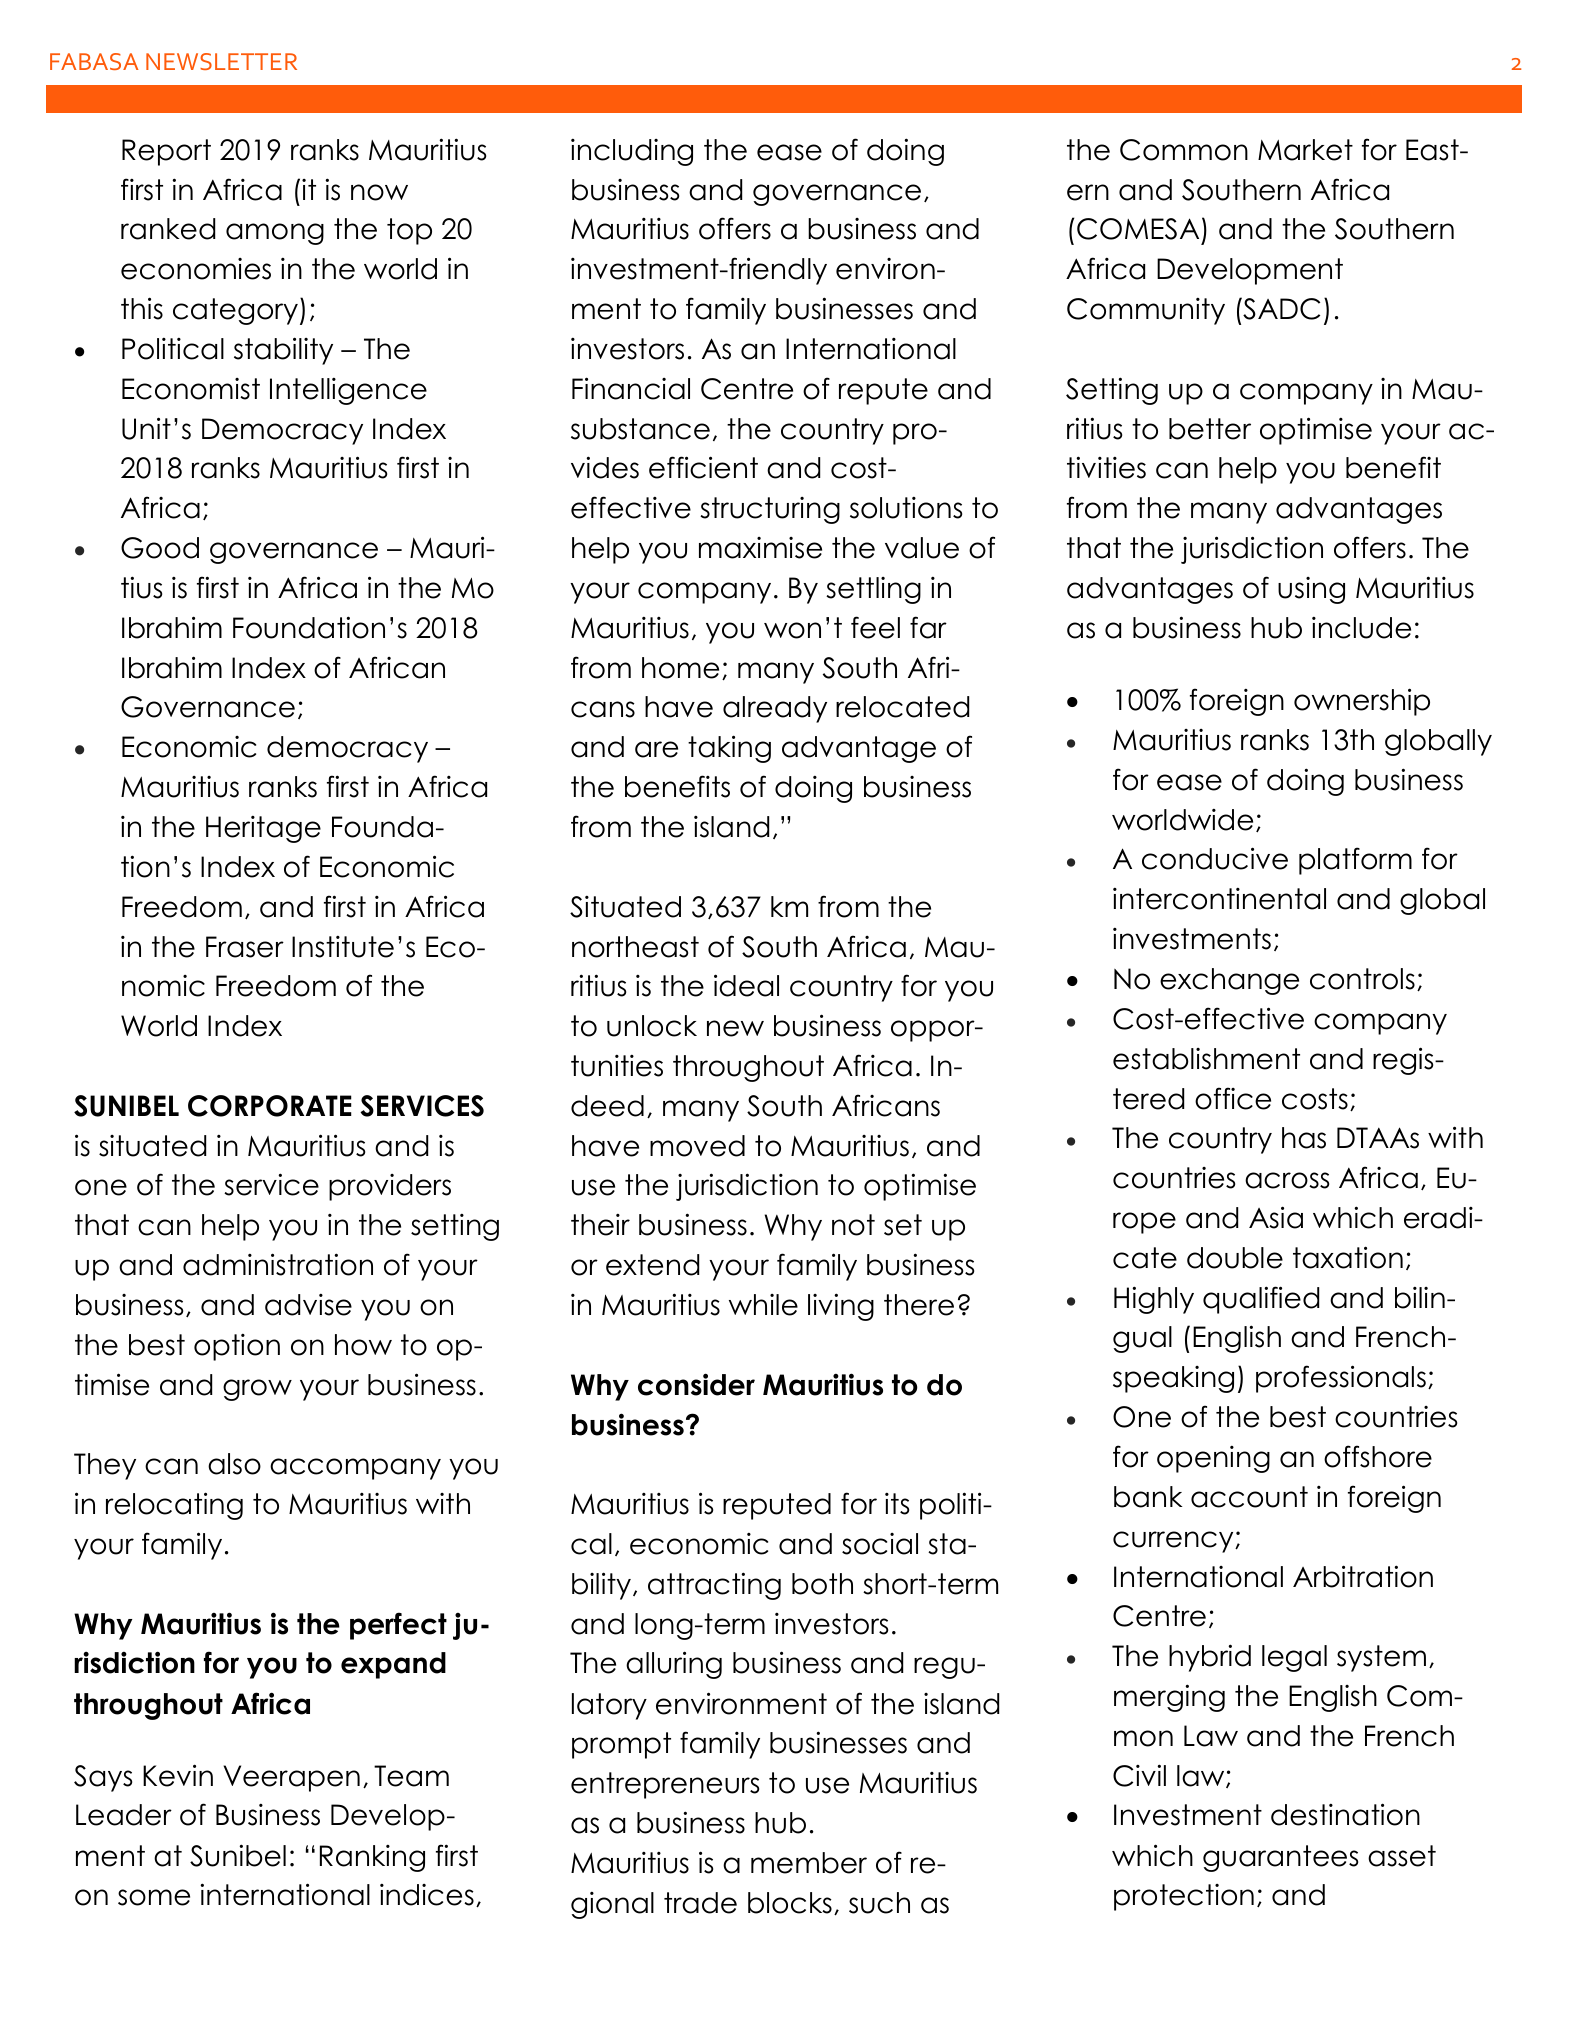  What do you see at coordinates (257, 1390) in the screenshot?
I see `grow` at bounding box center [257, 1390].
